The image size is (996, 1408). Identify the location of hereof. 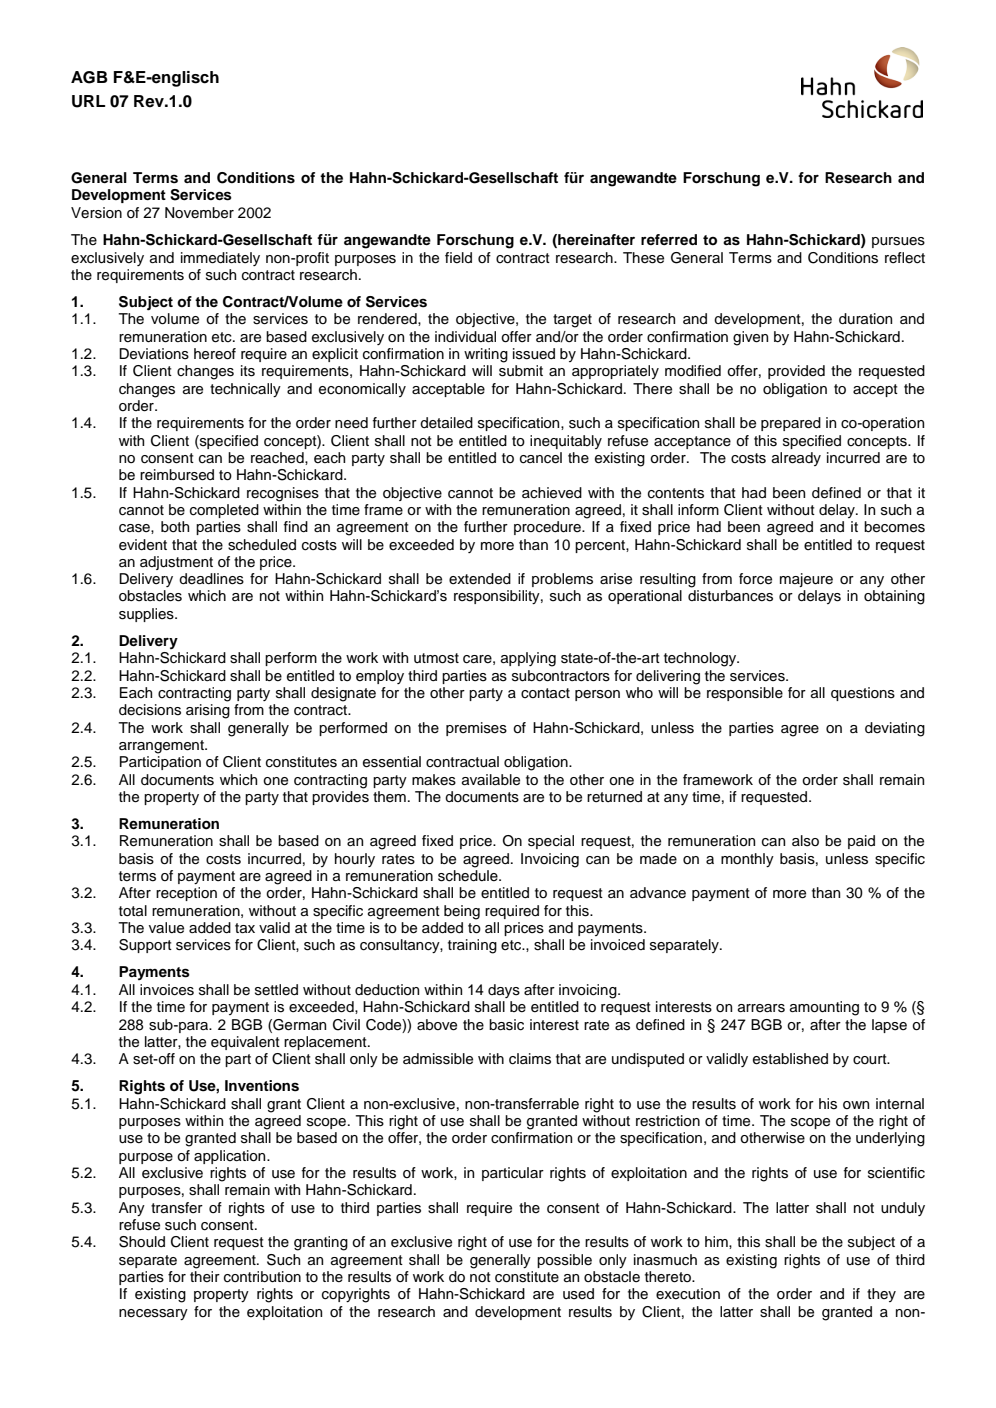
(215, 354).
